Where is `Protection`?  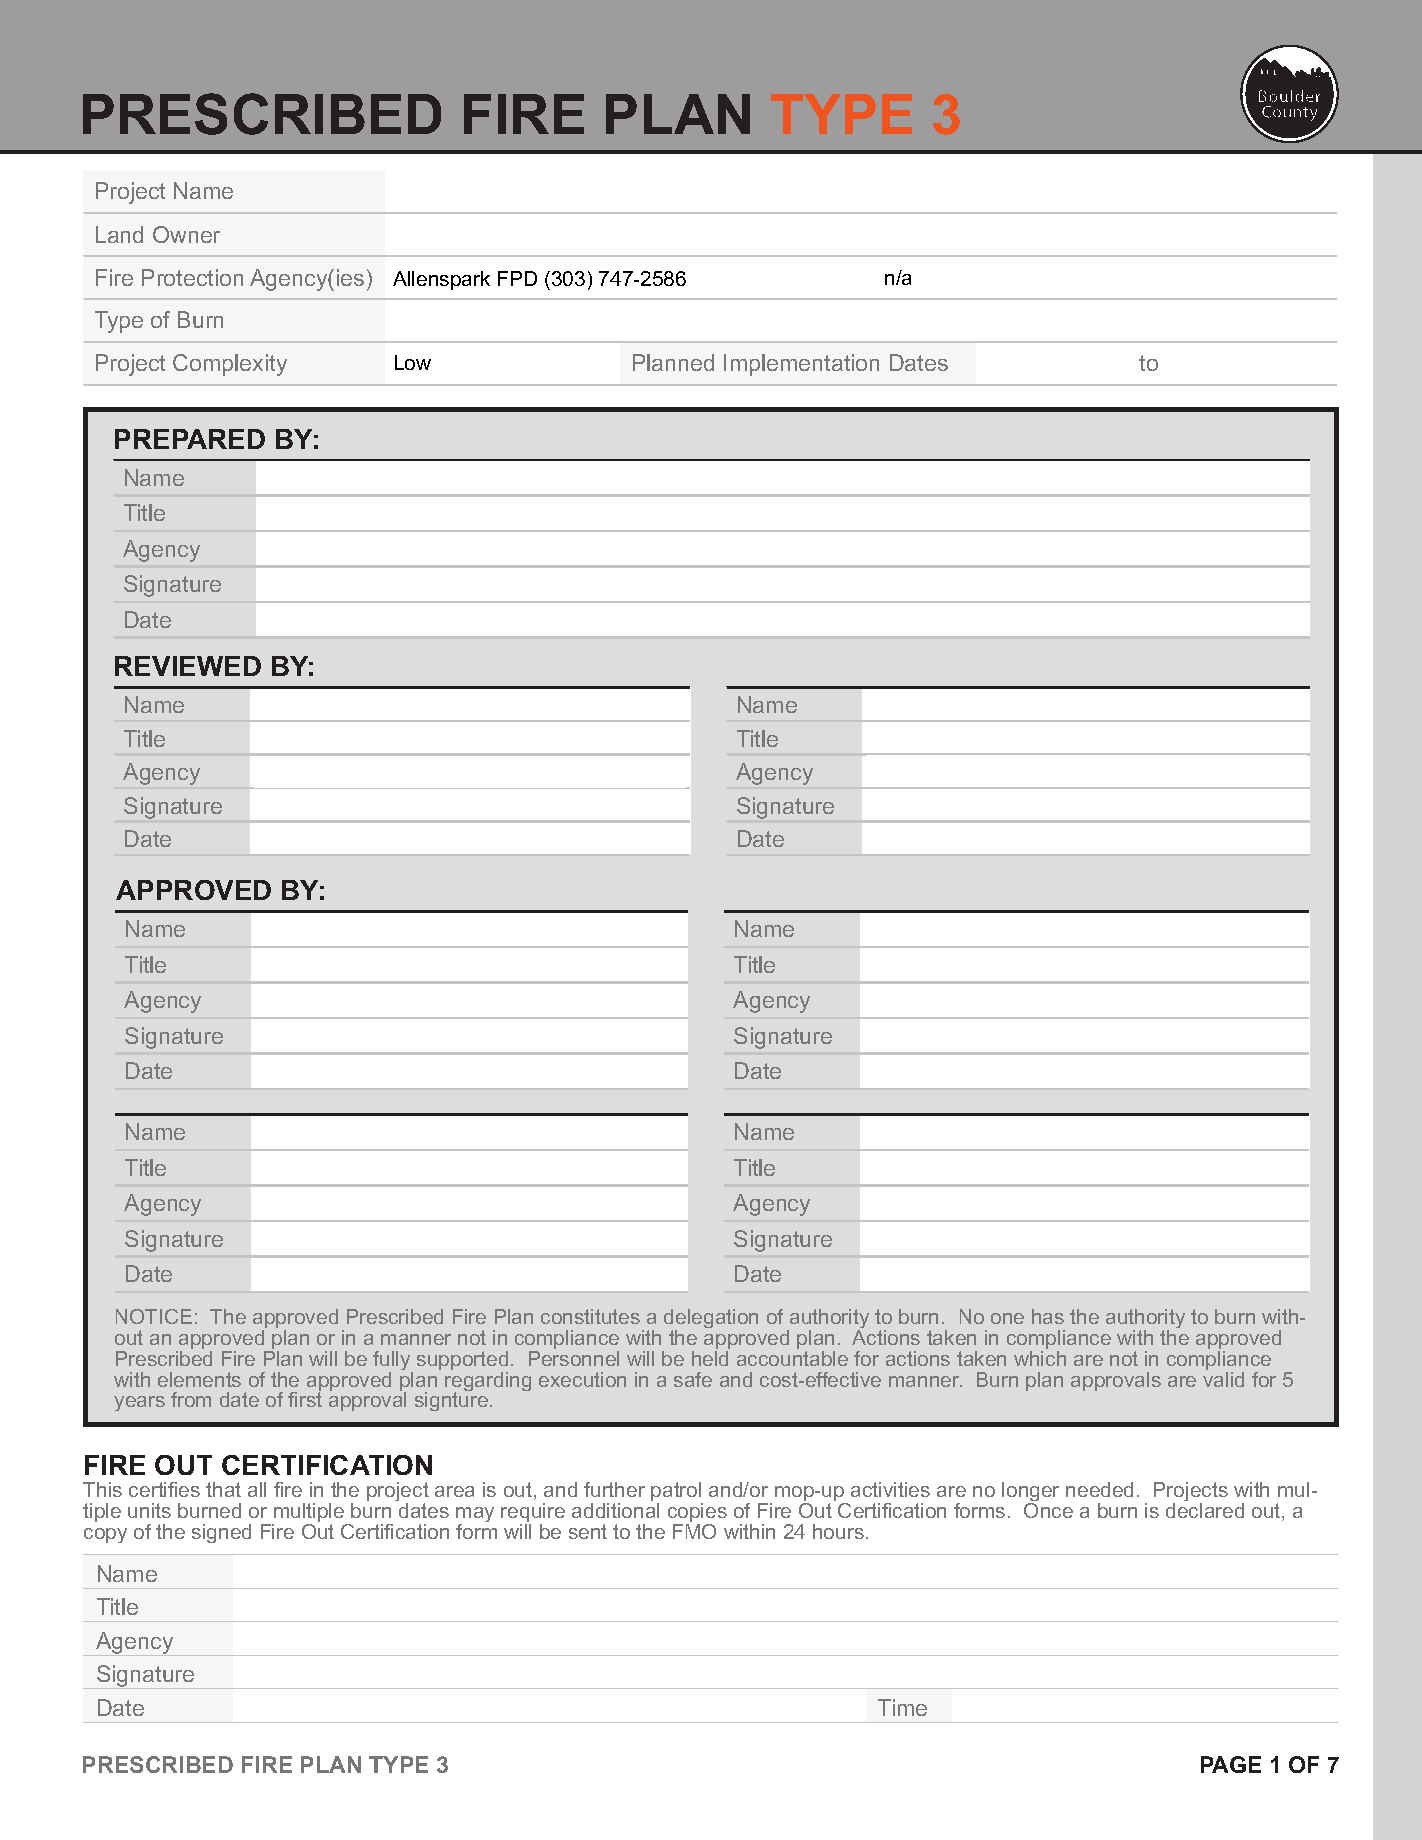
Protection is located at coordinates (192, 277).
